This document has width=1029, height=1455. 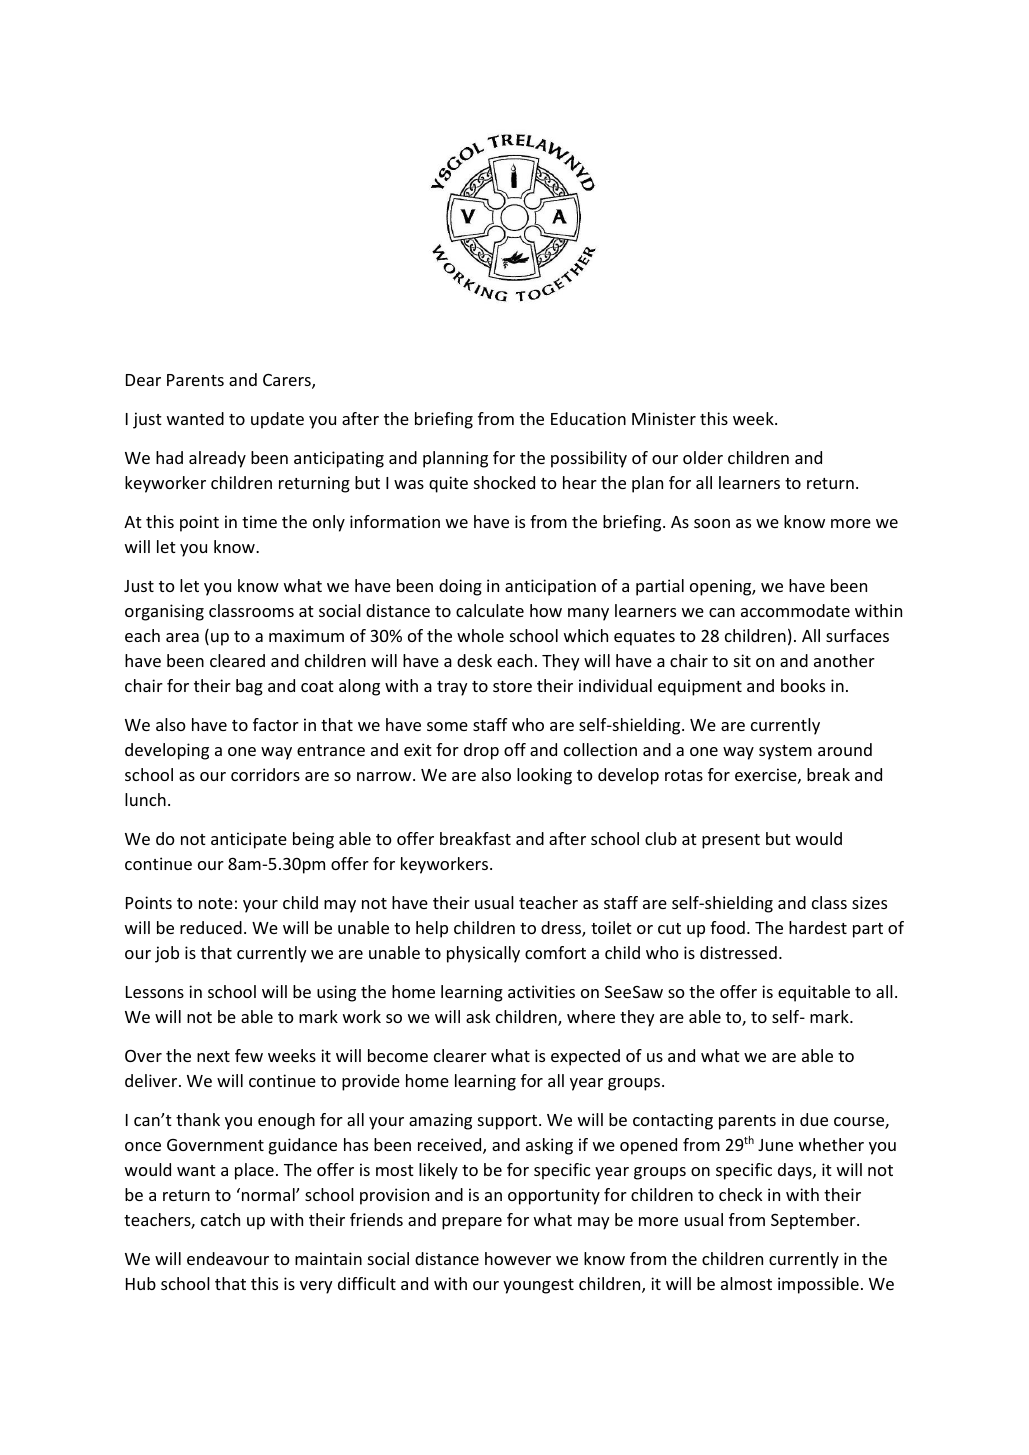 I want to click on area, so click(x=182, y=637).
